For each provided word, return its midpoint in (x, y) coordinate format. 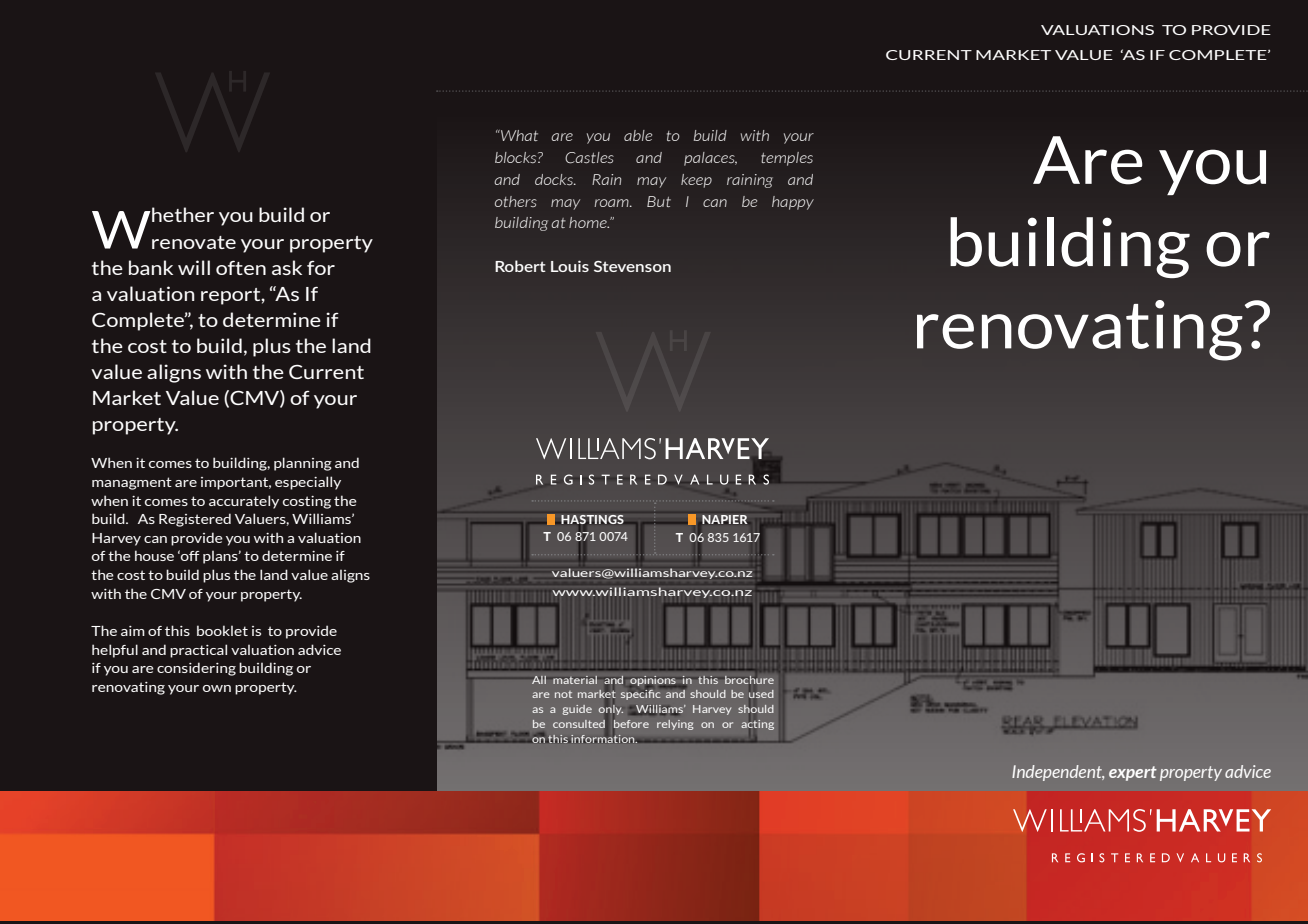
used (761, 694)
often (241, 268)
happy (793, 203)
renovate (194, 242)
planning (303, 464)
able (638, 135)
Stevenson (632, 266)
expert (1133, 773)
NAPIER (724, 519)
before (631, 725)
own (217, 688)
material (575, 680)
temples (787, 159)
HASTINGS (592, 519)
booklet (222, 630)
